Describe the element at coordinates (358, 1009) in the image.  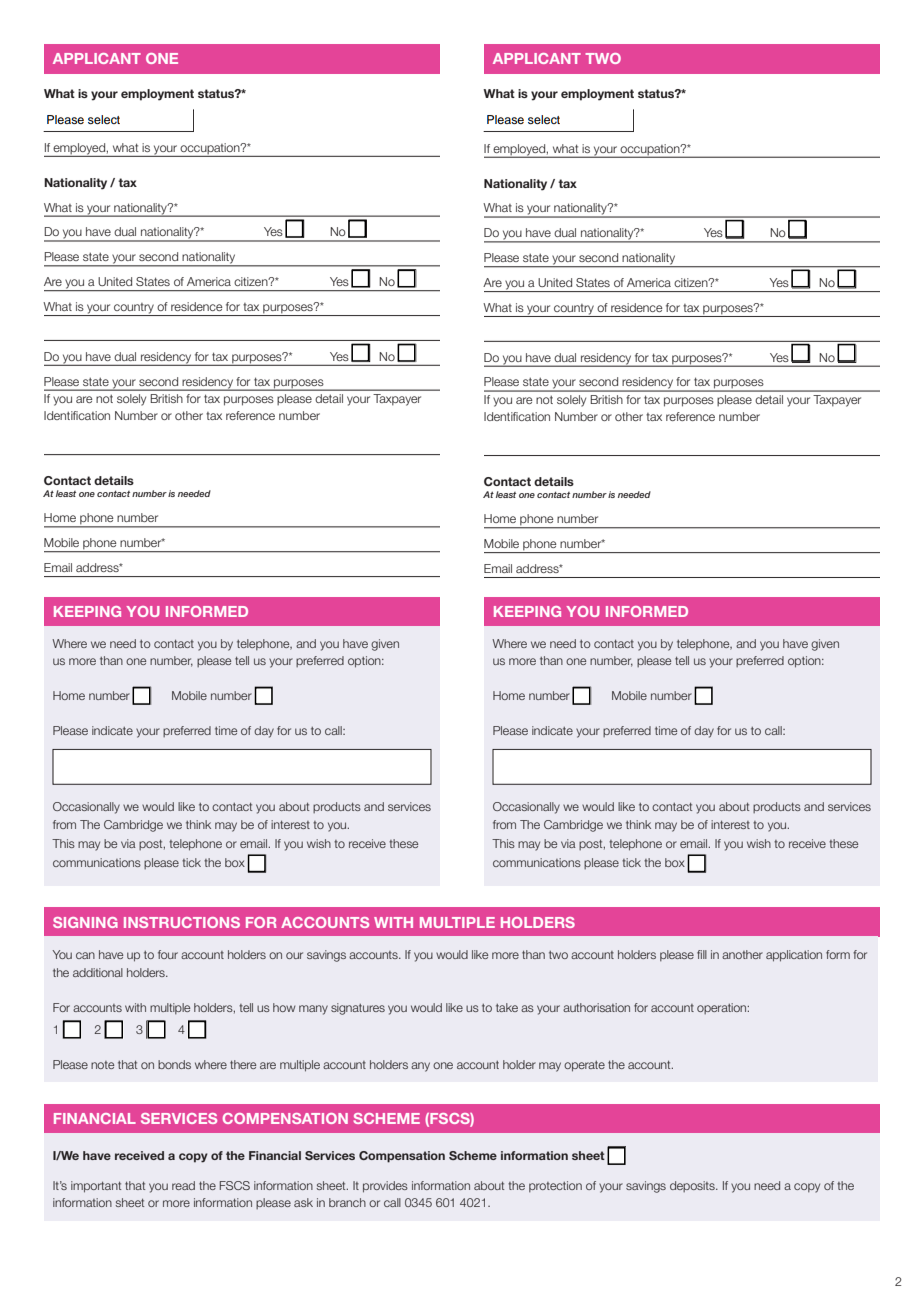
I see `signatures` at that location.
